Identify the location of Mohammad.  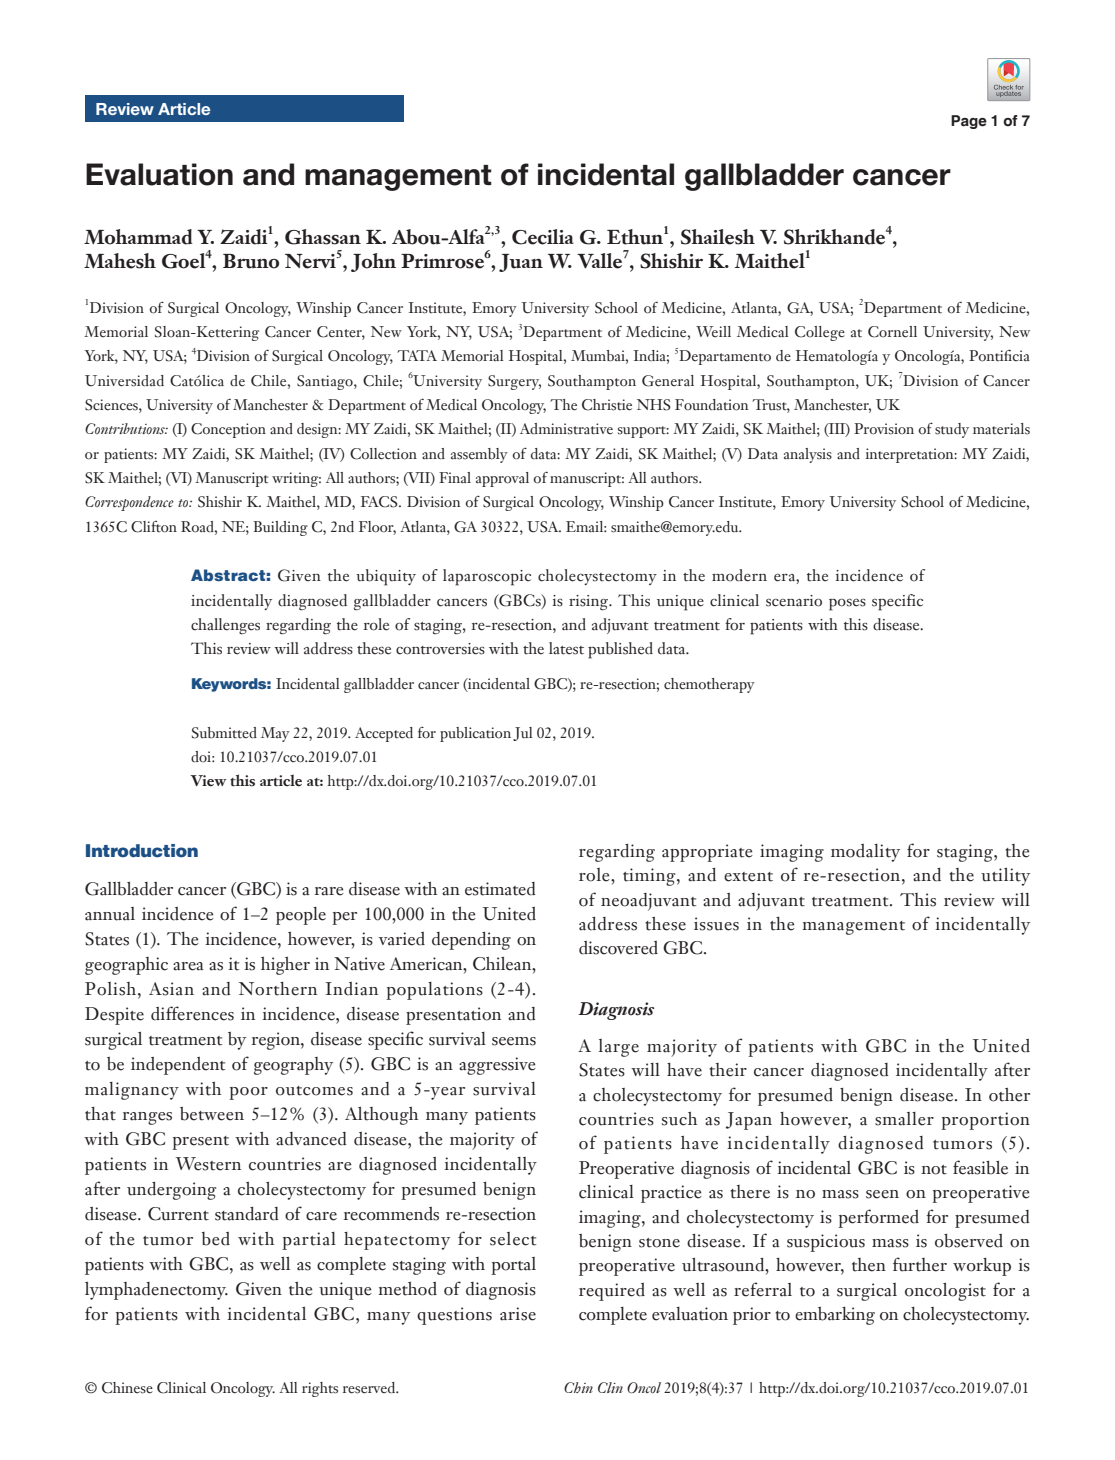
(138, 237).
